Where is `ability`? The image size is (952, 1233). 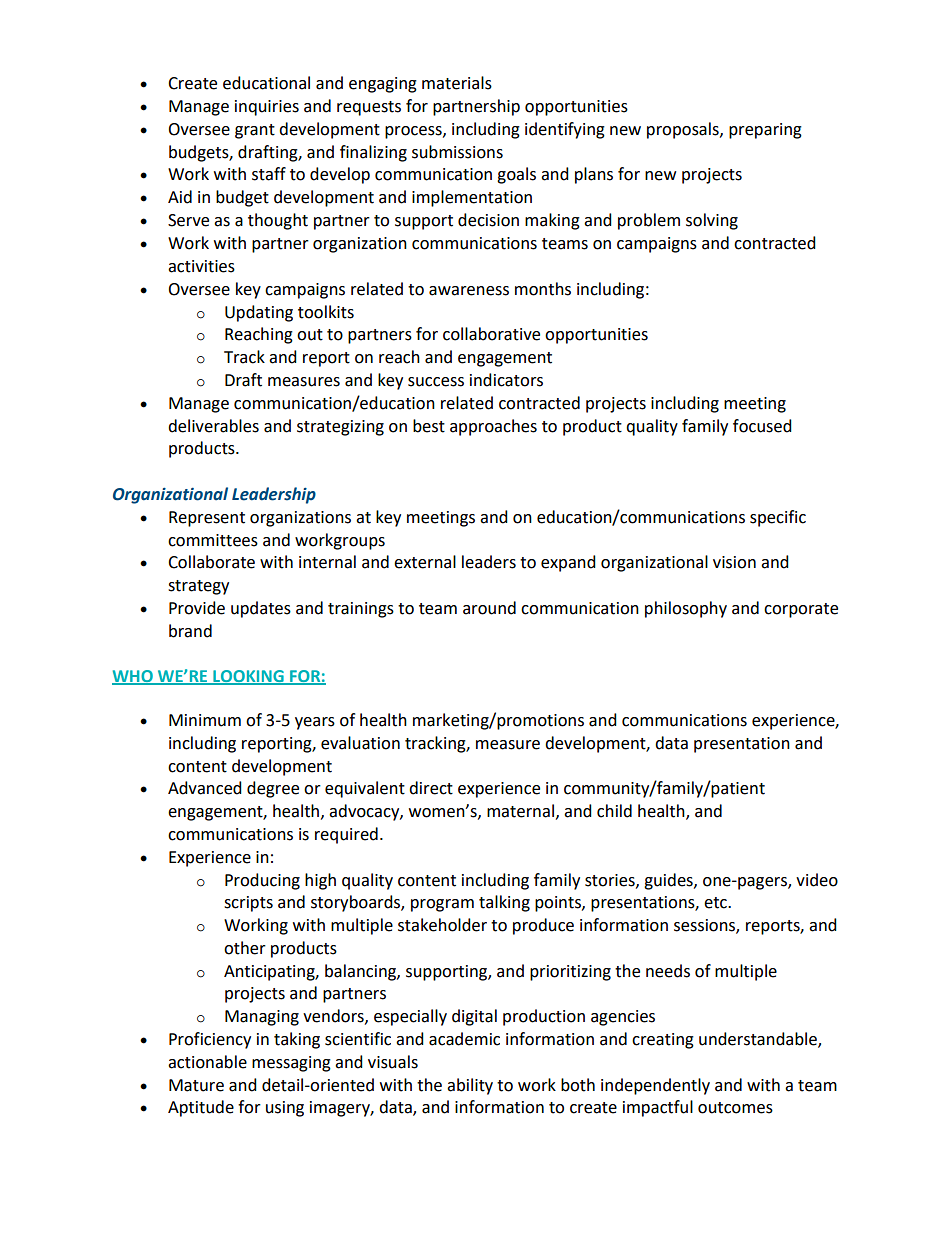 ability is located at coordinates (470, 1086).
